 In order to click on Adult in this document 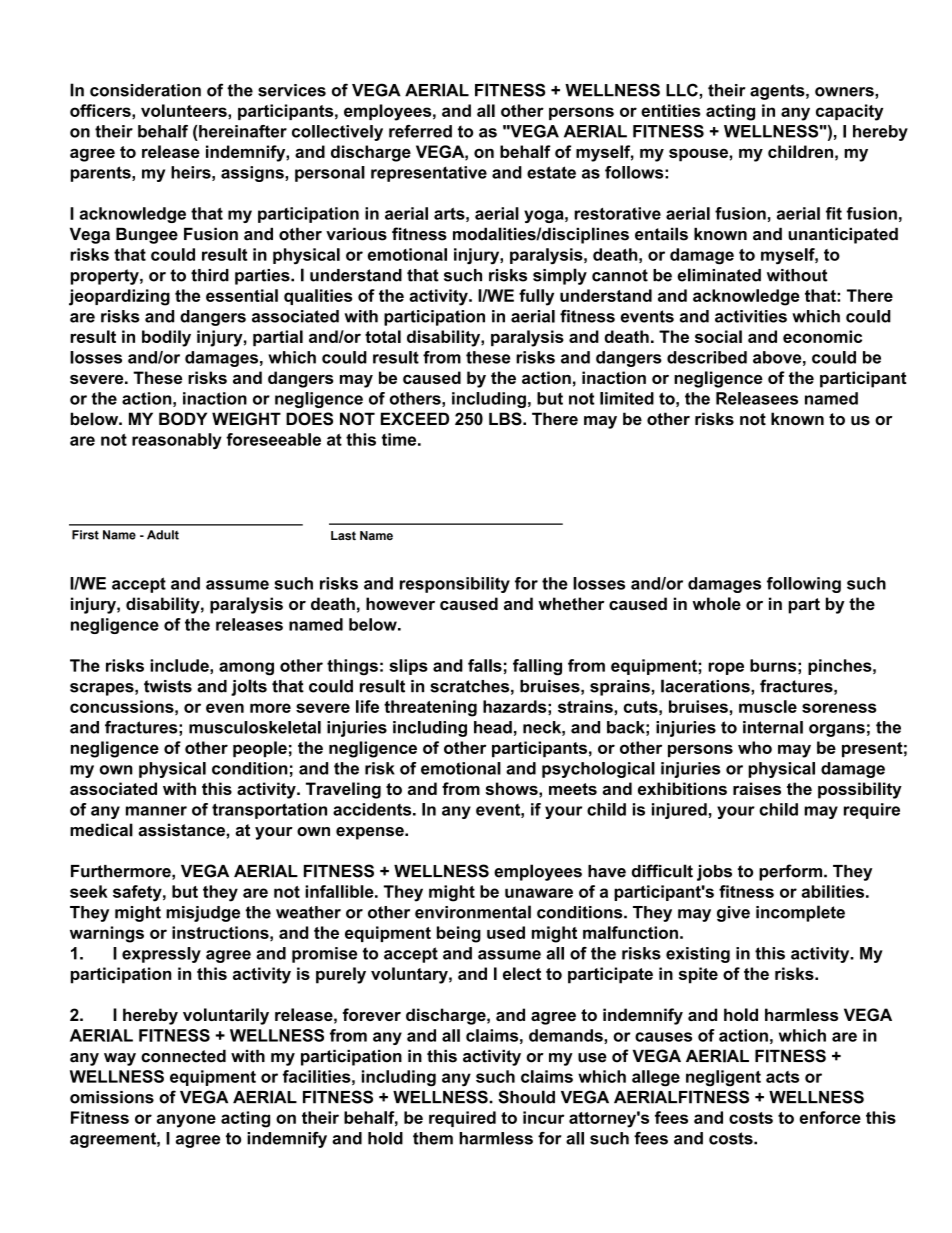, I will do `click(163, 535)`.
